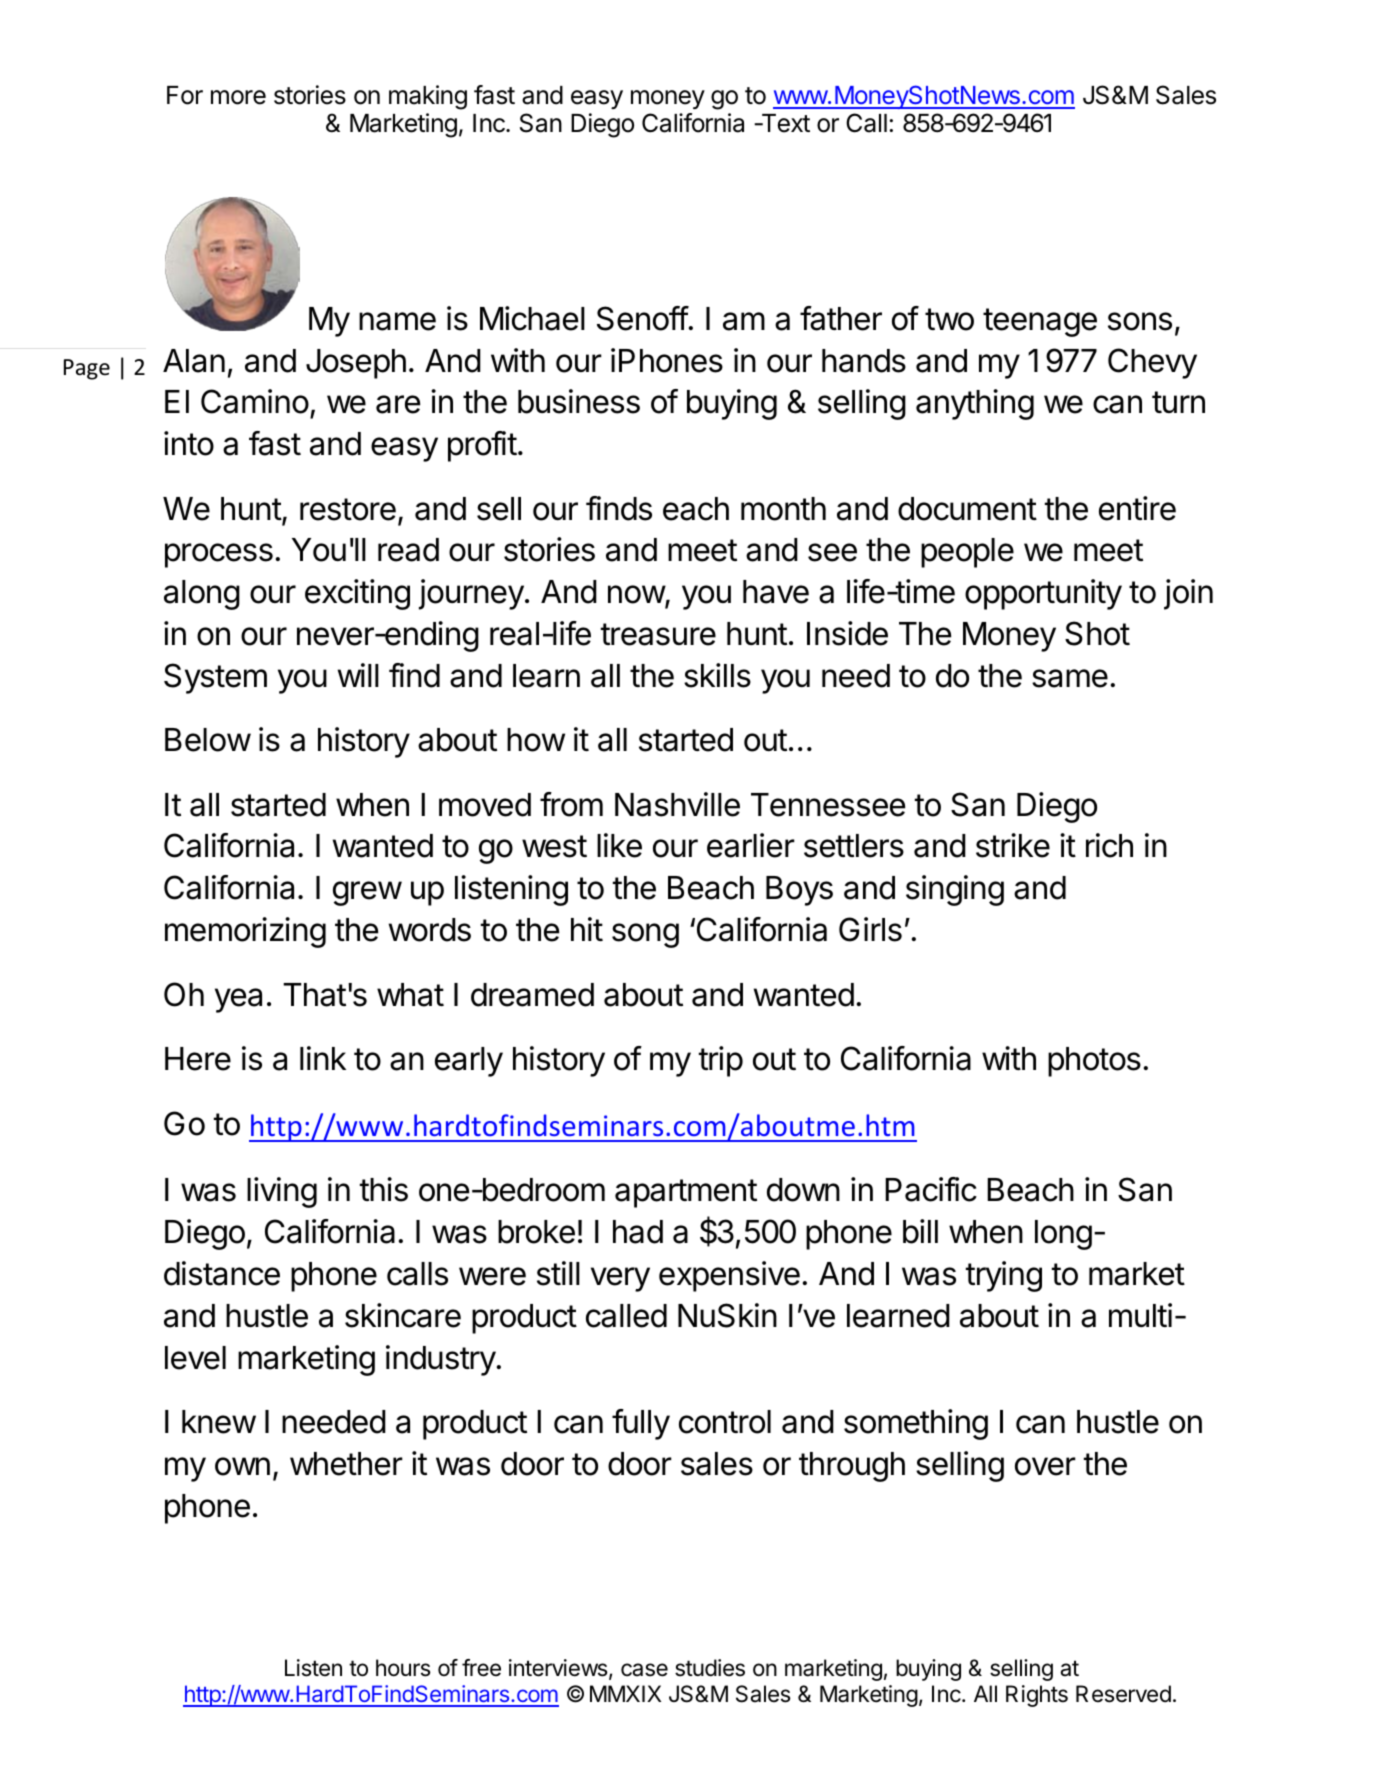 This screenshot has width=1382, height=1789. Describe the element at coordinates (784, 123) in the screenshot. I see `Text` at that location.
